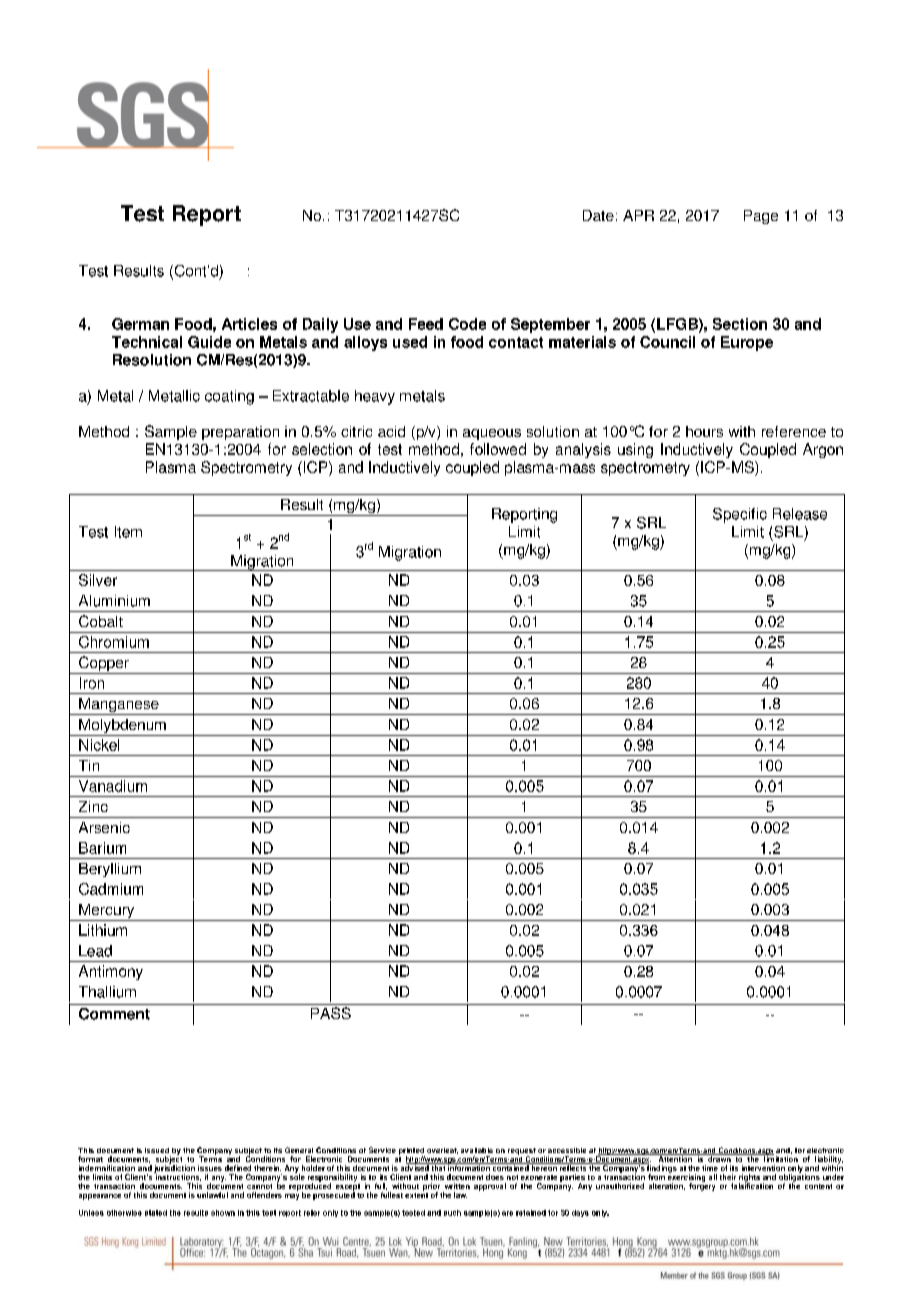 Image resolution: width=924 pixels, height=1308 pixels. I want to click on instructions, so click(177, 1176).
